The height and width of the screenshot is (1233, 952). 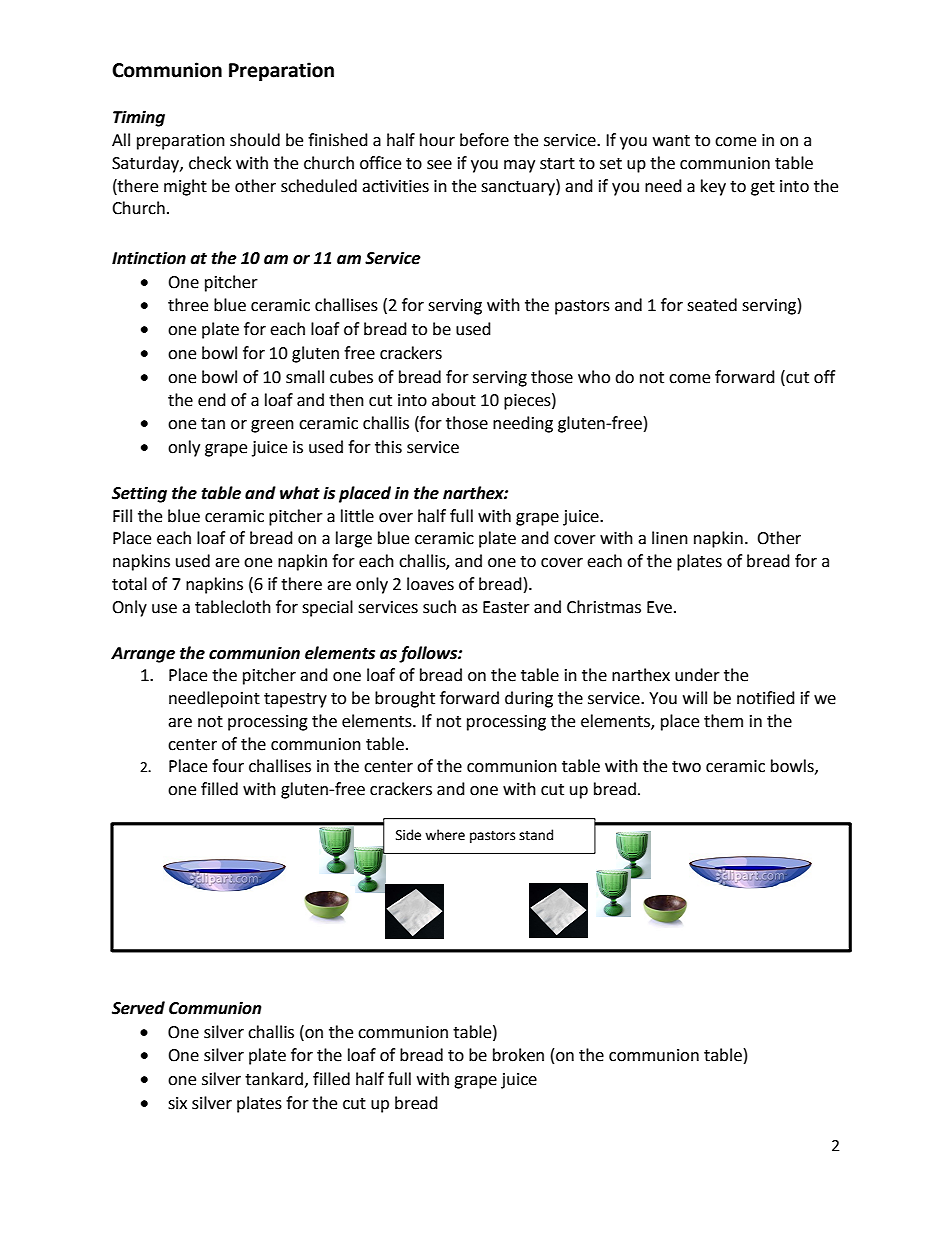 I want to click on want, so click(x=671, y=141).
